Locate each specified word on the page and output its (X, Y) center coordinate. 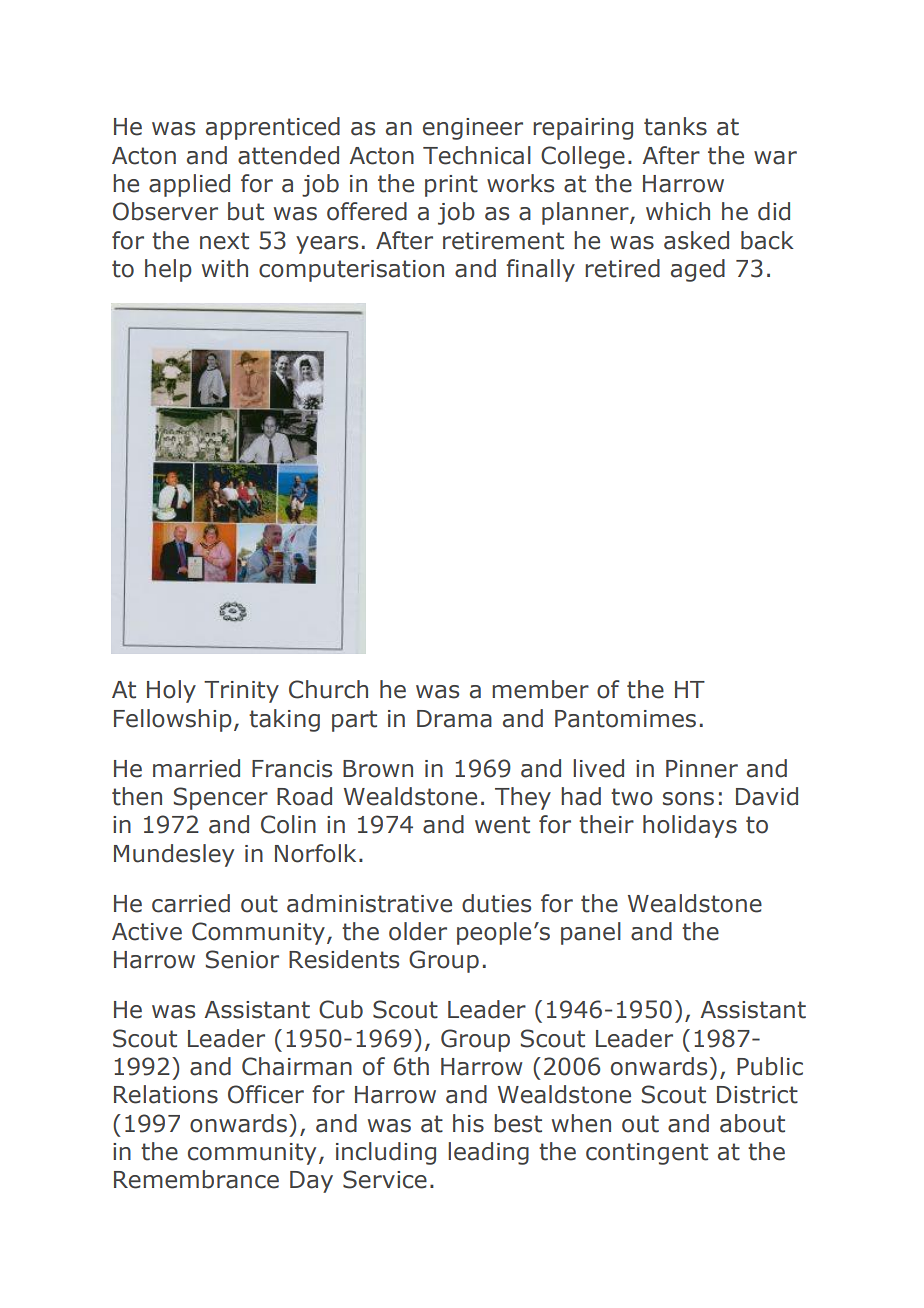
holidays (690, 826)
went (502, 825)
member (540, 689)
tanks (675, 126)
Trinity (241, 692)
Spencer (221, 798)
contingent (647, 1154)
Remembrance (196, 1179)
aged (698, 270)
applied (189, 185)
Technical (477, 155)
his (468, 1123)
